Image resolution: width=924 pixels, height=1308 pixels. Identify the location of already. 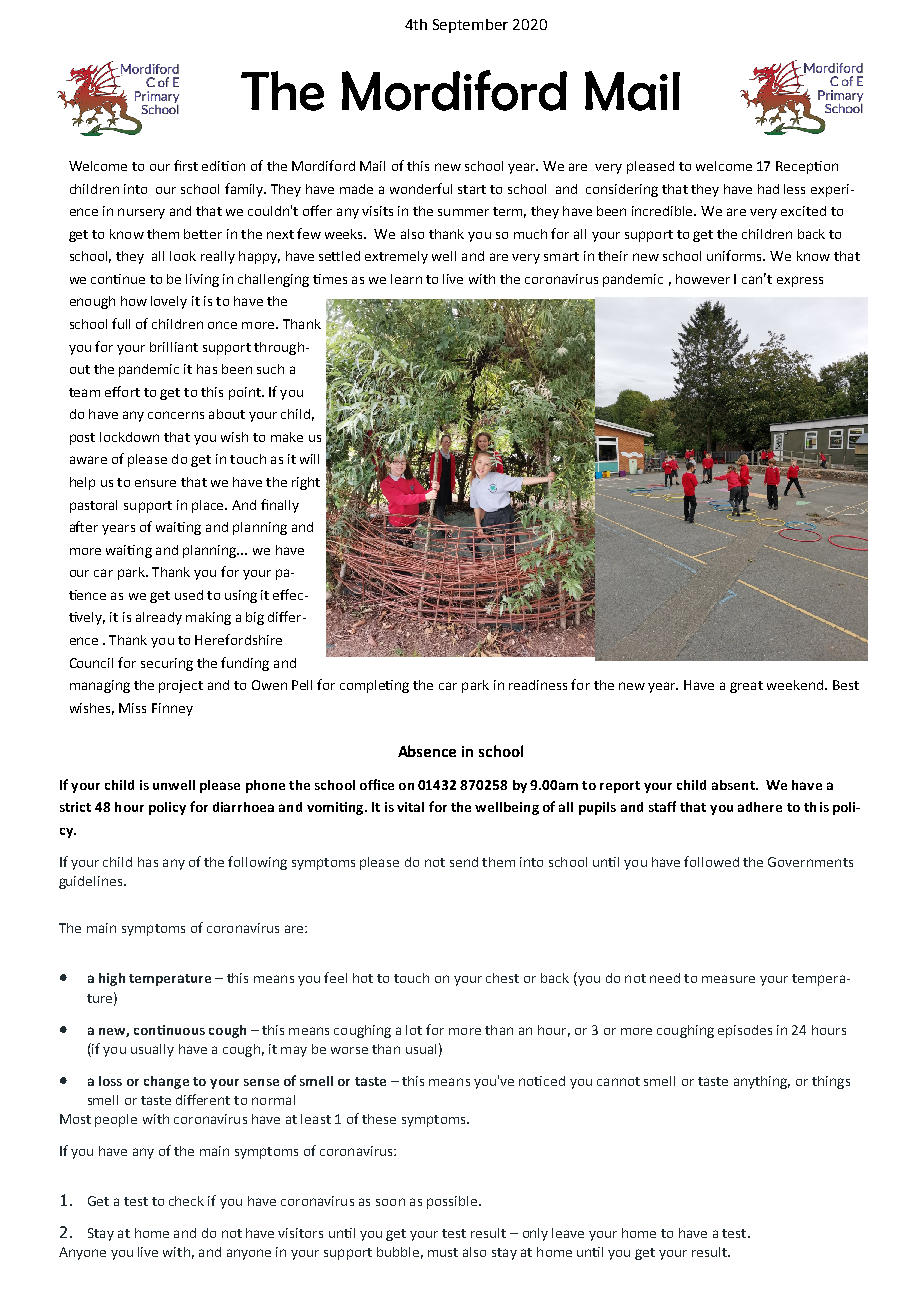
(159, 618).
